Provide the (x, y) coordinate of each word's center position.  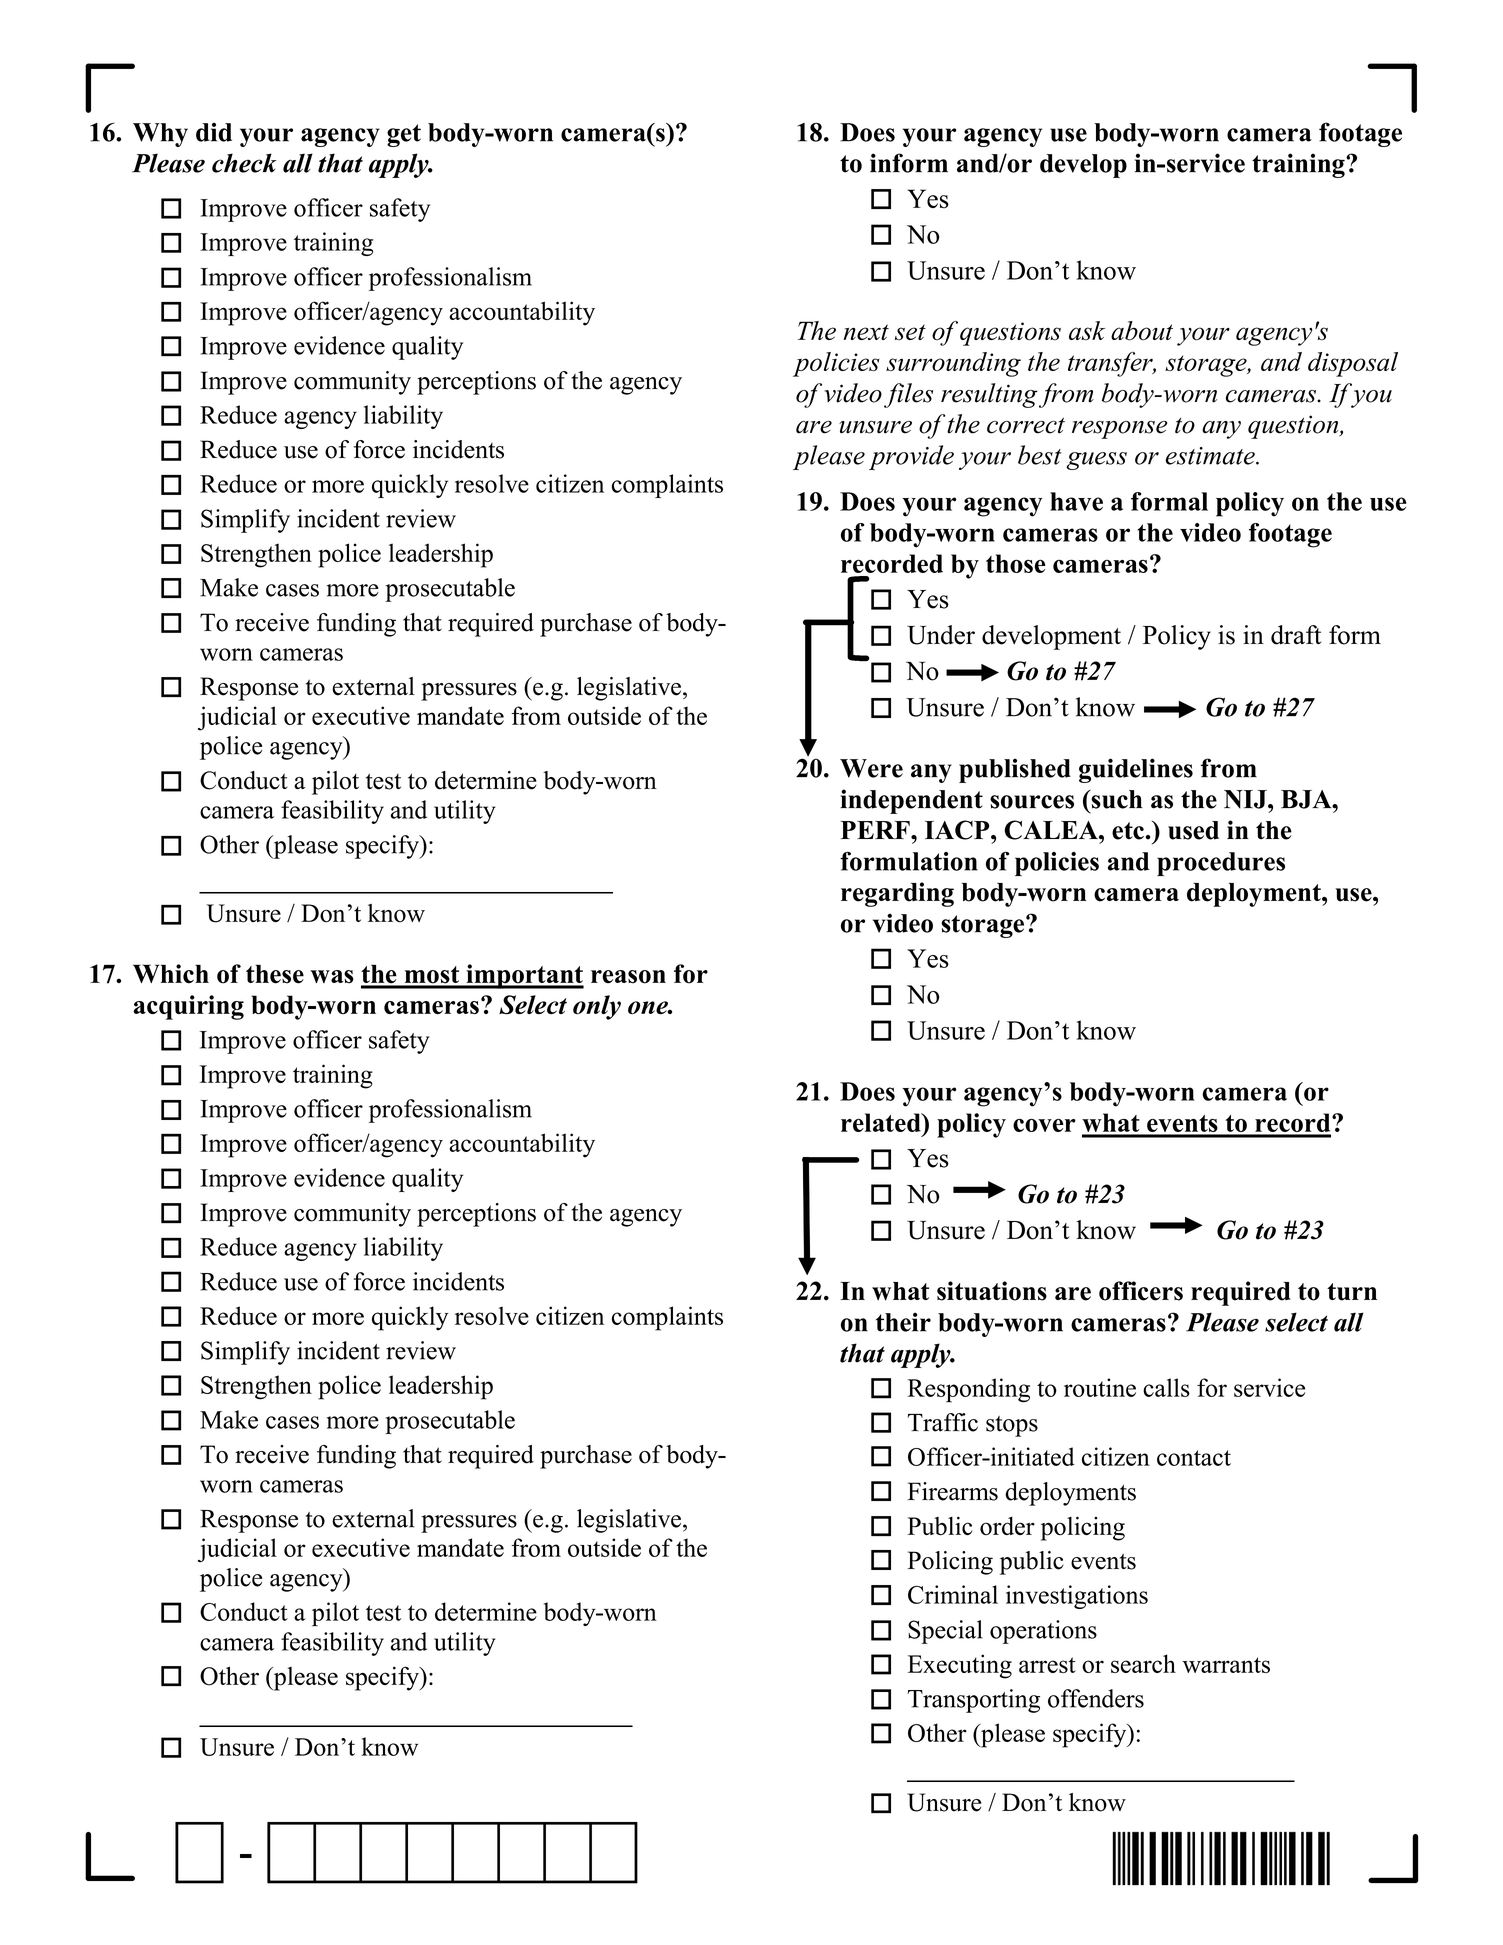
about (1142, 331)
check (244, 163)
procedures (1221, 864)
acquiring (188, 1007)
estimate (1211, 456)
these (275, 974)
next (866, 332)
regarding (897, 894)
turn (1352, 1292)
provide (911, 457)
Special (945, 1632)
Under (941, 635)
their (903, 1322)
